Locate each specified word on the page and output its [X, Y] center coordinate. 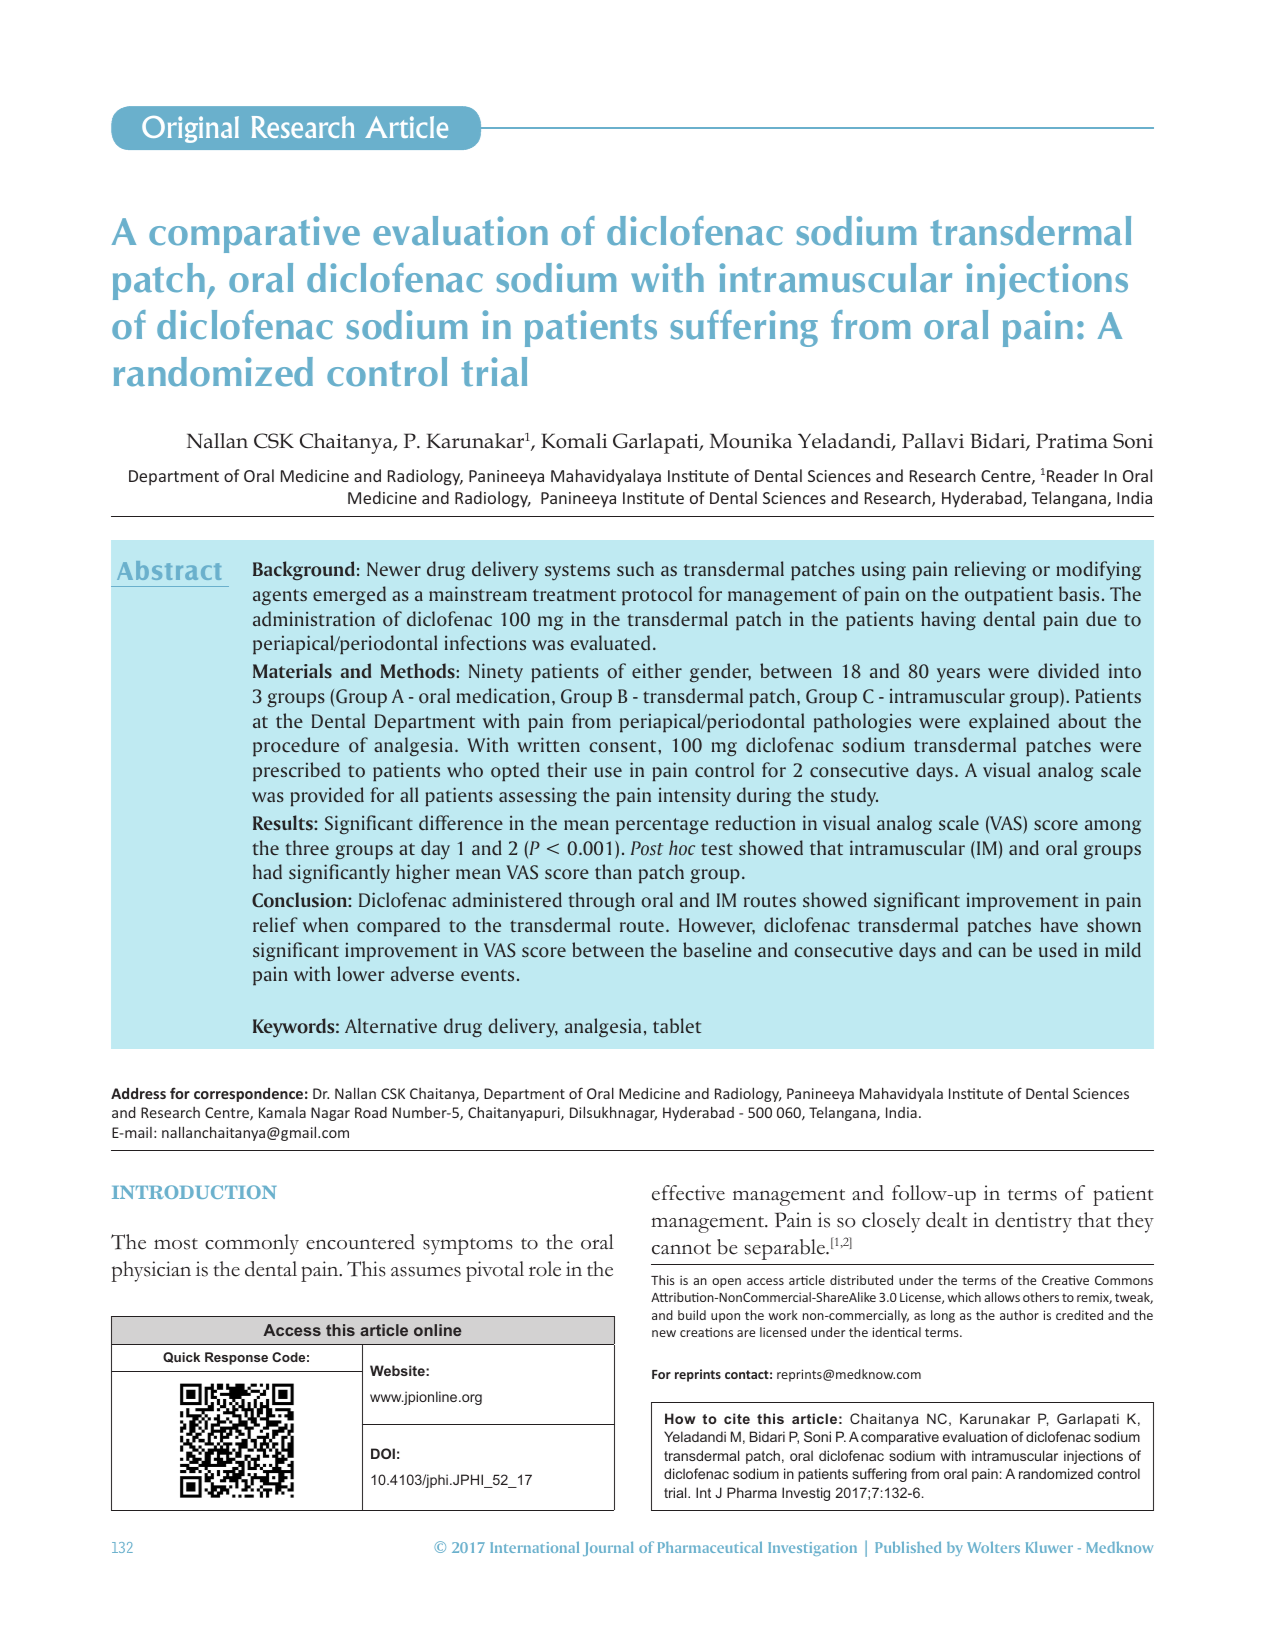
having [948, 620]
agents [280, 597]
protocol [657, 596]
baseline [717, 949]
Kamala [282, 1112]
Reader [1073, 475]
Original [190, 129]
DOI [383, 1453]
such [635, 569]
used [1058, 949]
